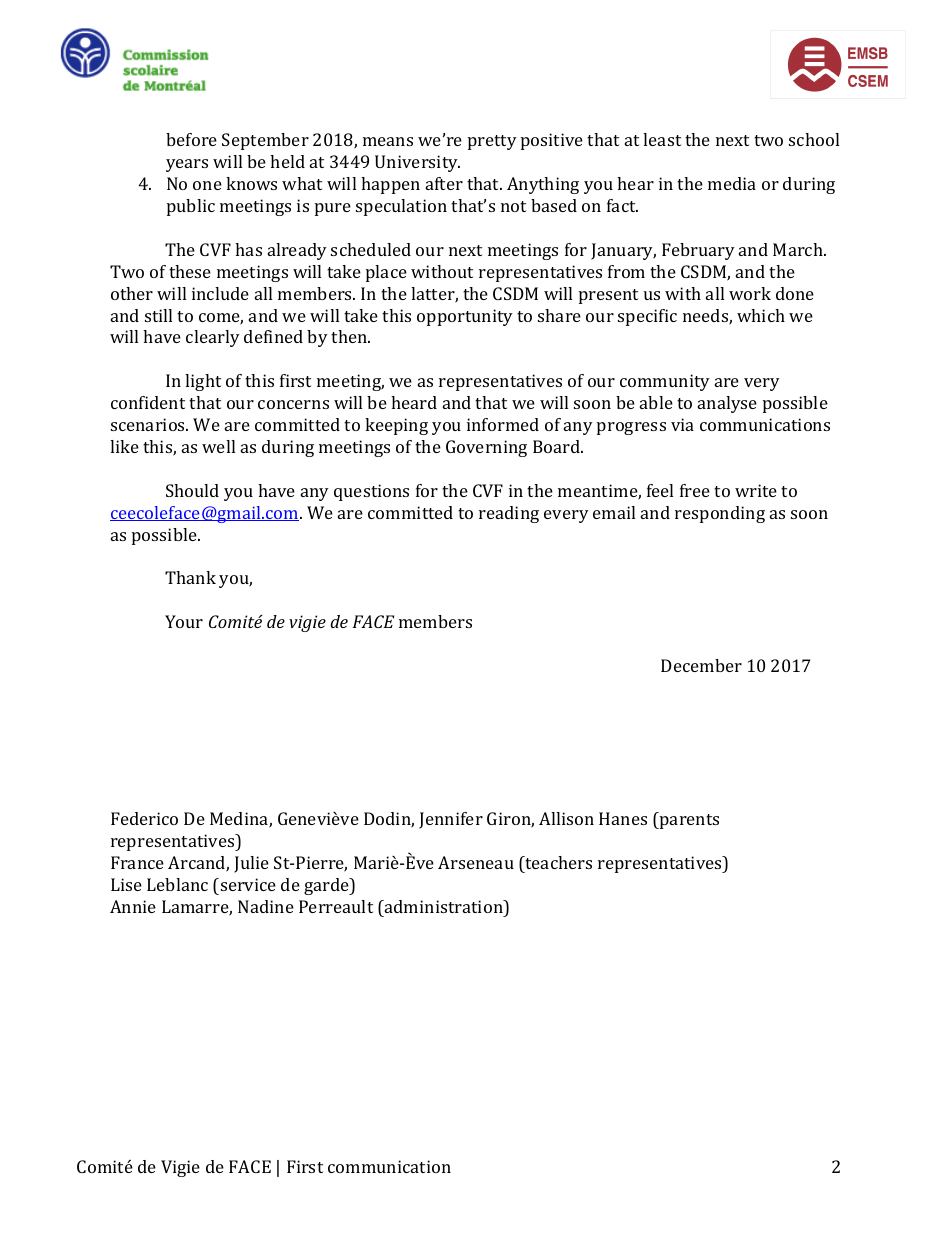  Describe the element at coordinates (465, 317) in the page. I see `opportunity` at that location.
